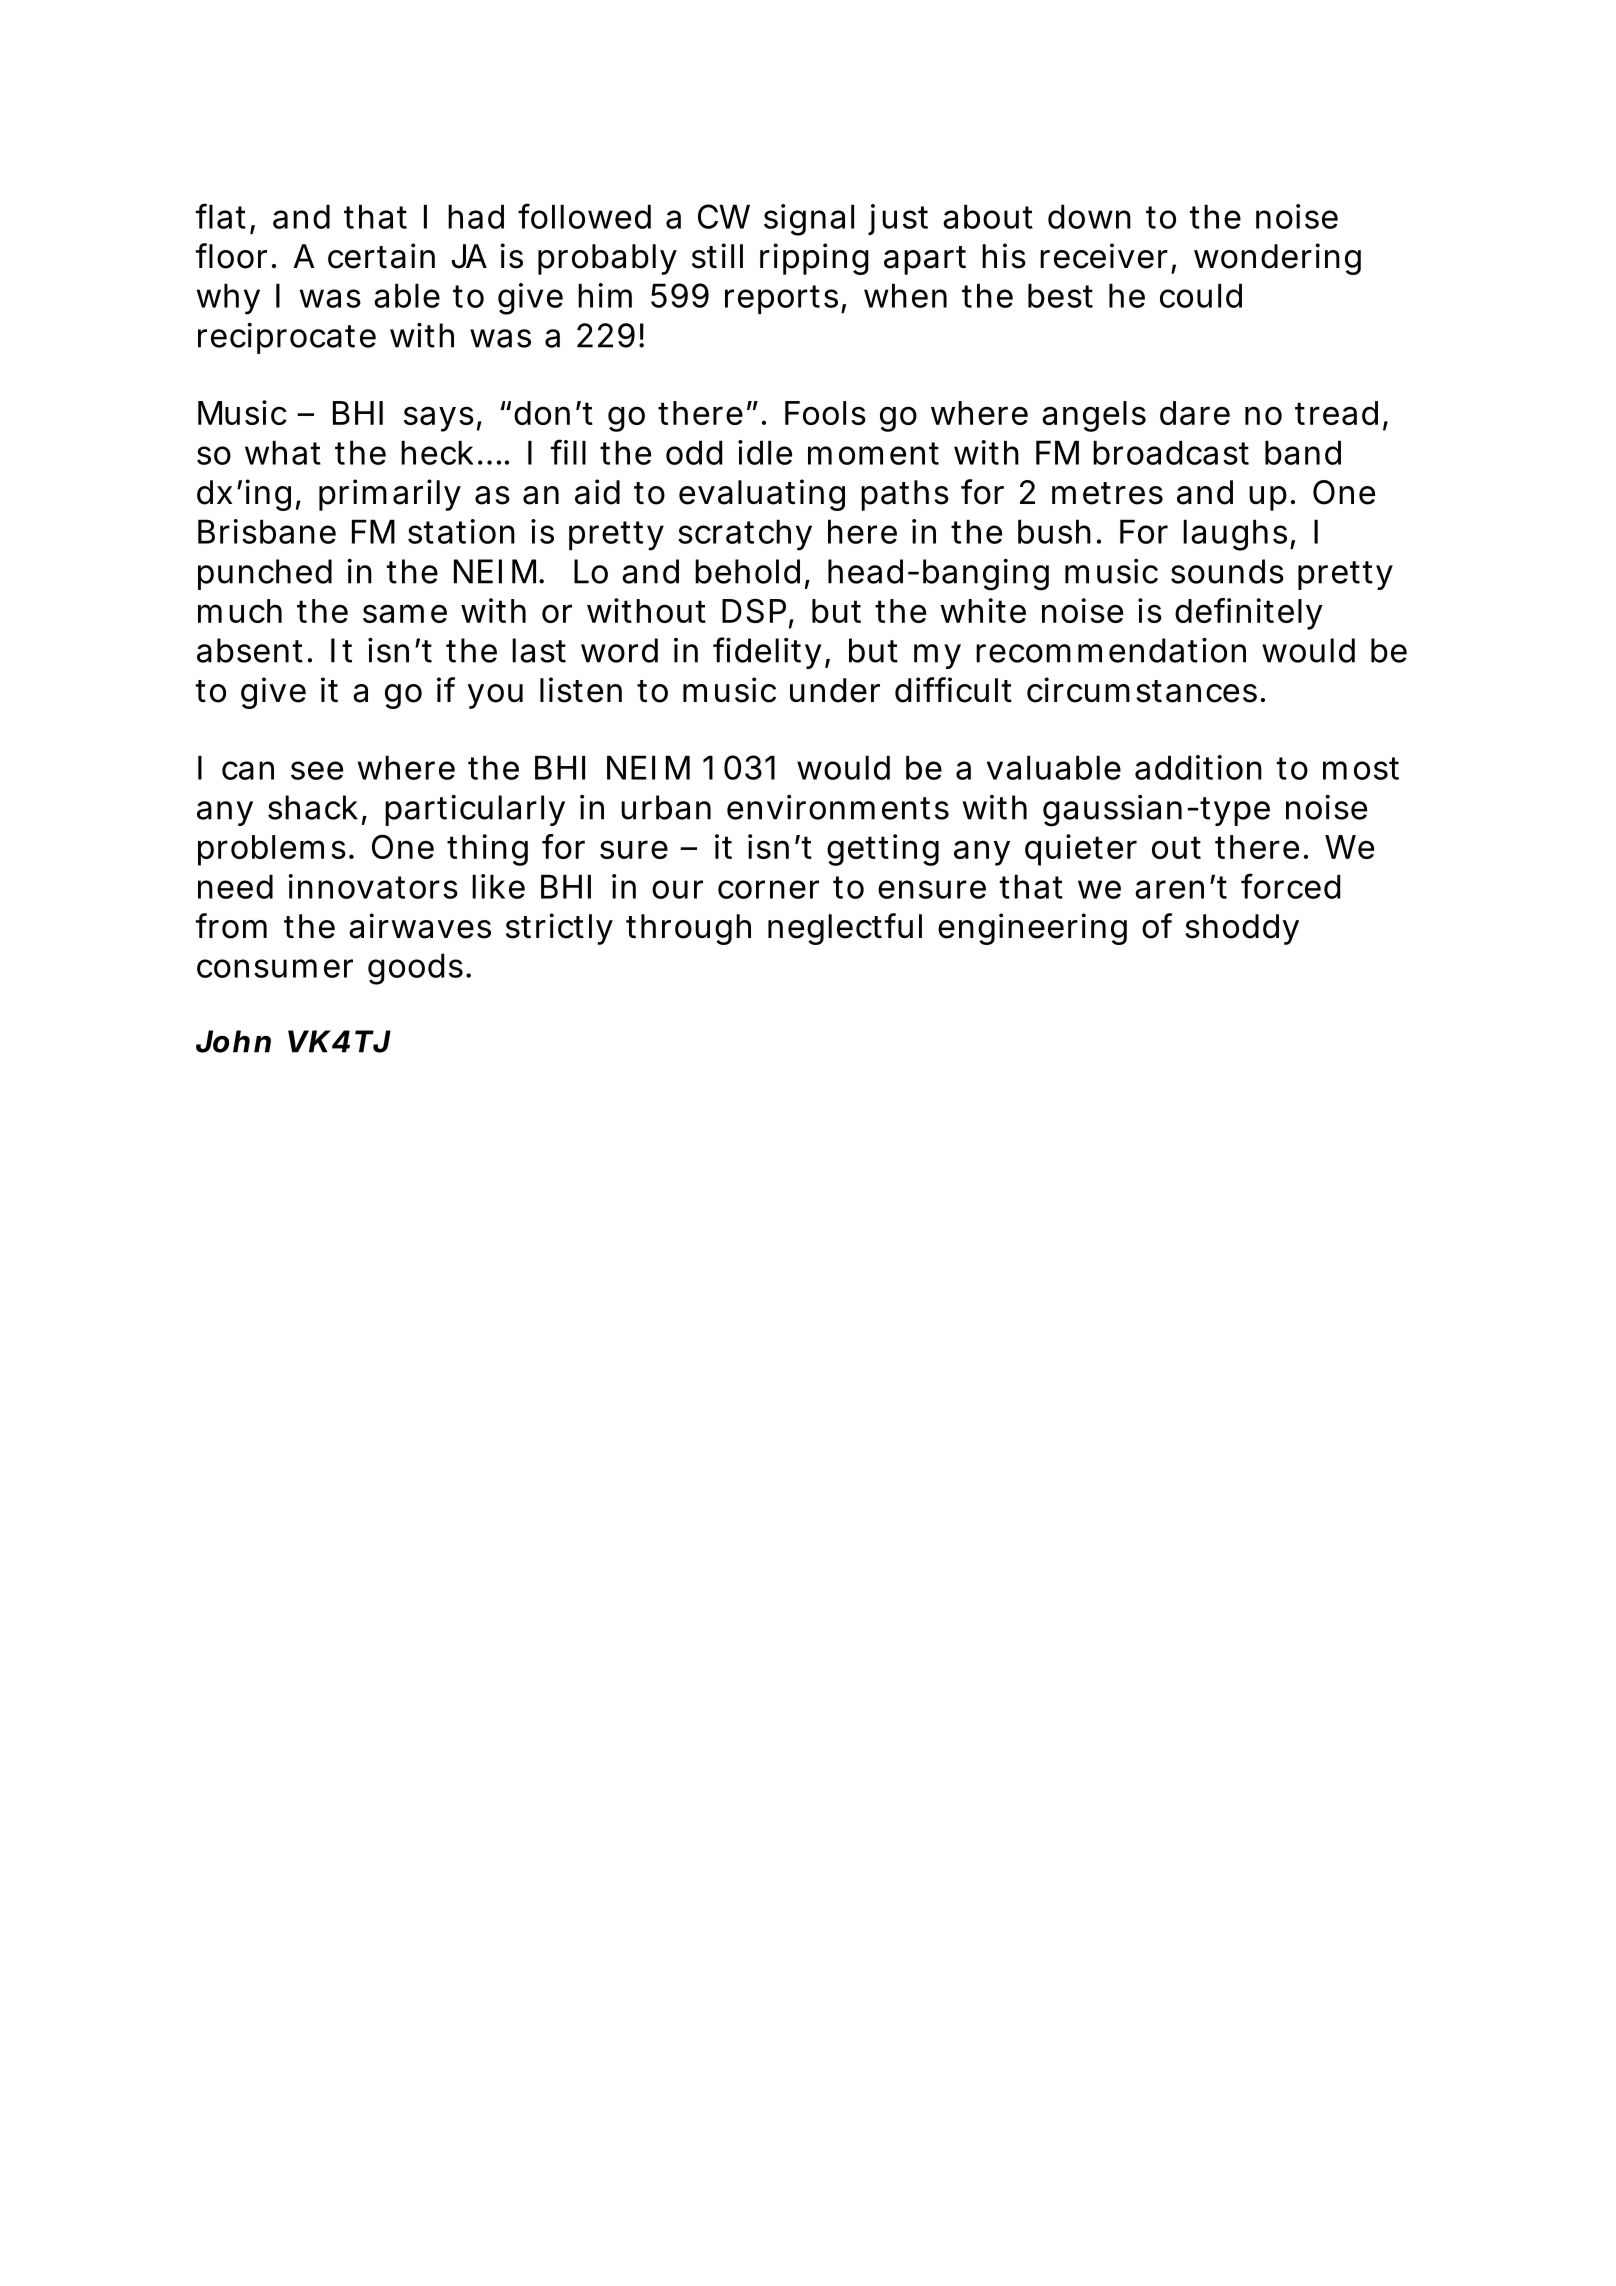 This screenshot has height=2286, width=1616. What do you see at coordinates (838, 807) in the screenshot?
I see `environments` at bounding box center [838, 807].
